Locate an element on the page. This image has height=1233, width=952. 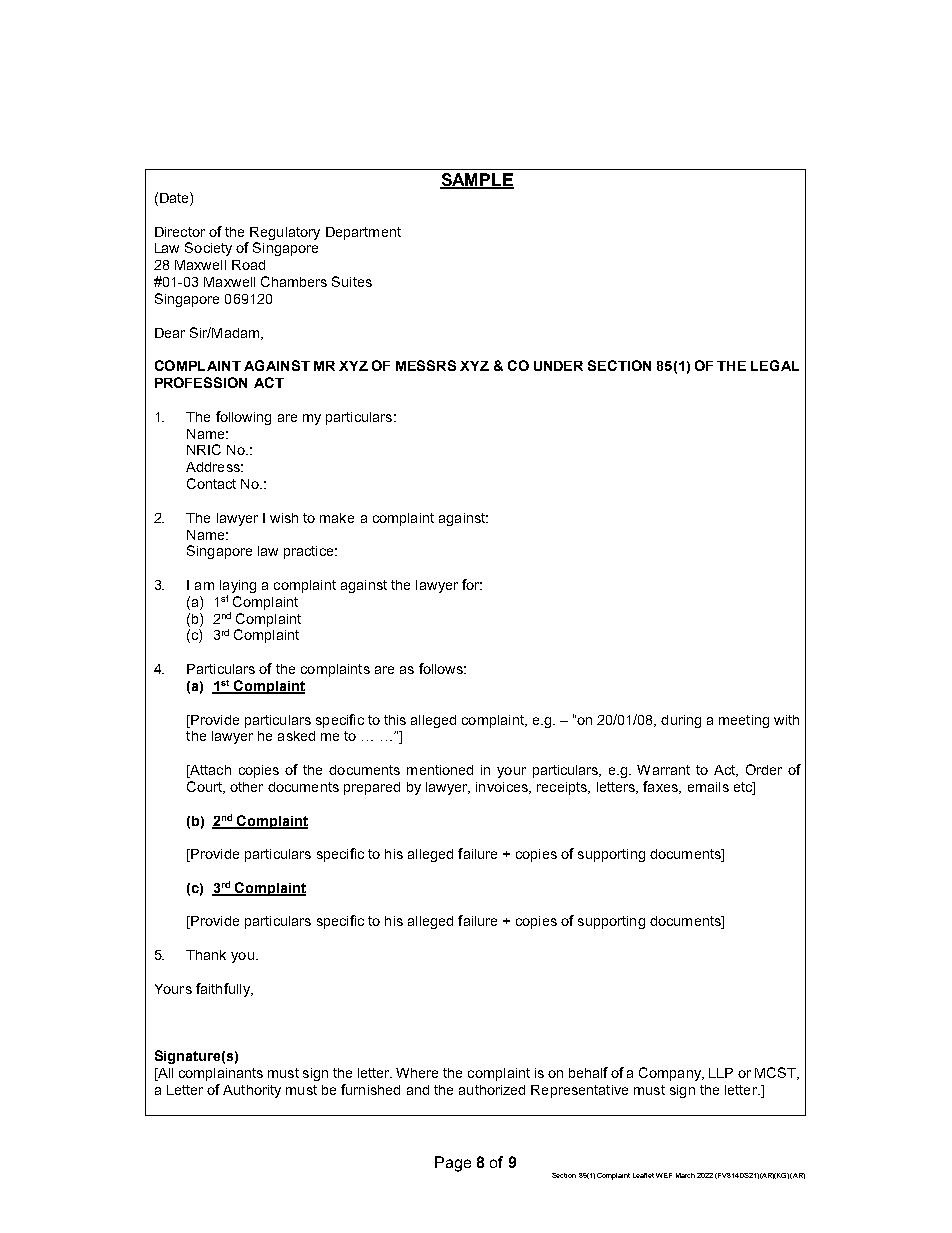
UNDER is located at coordinates (558, 366).
